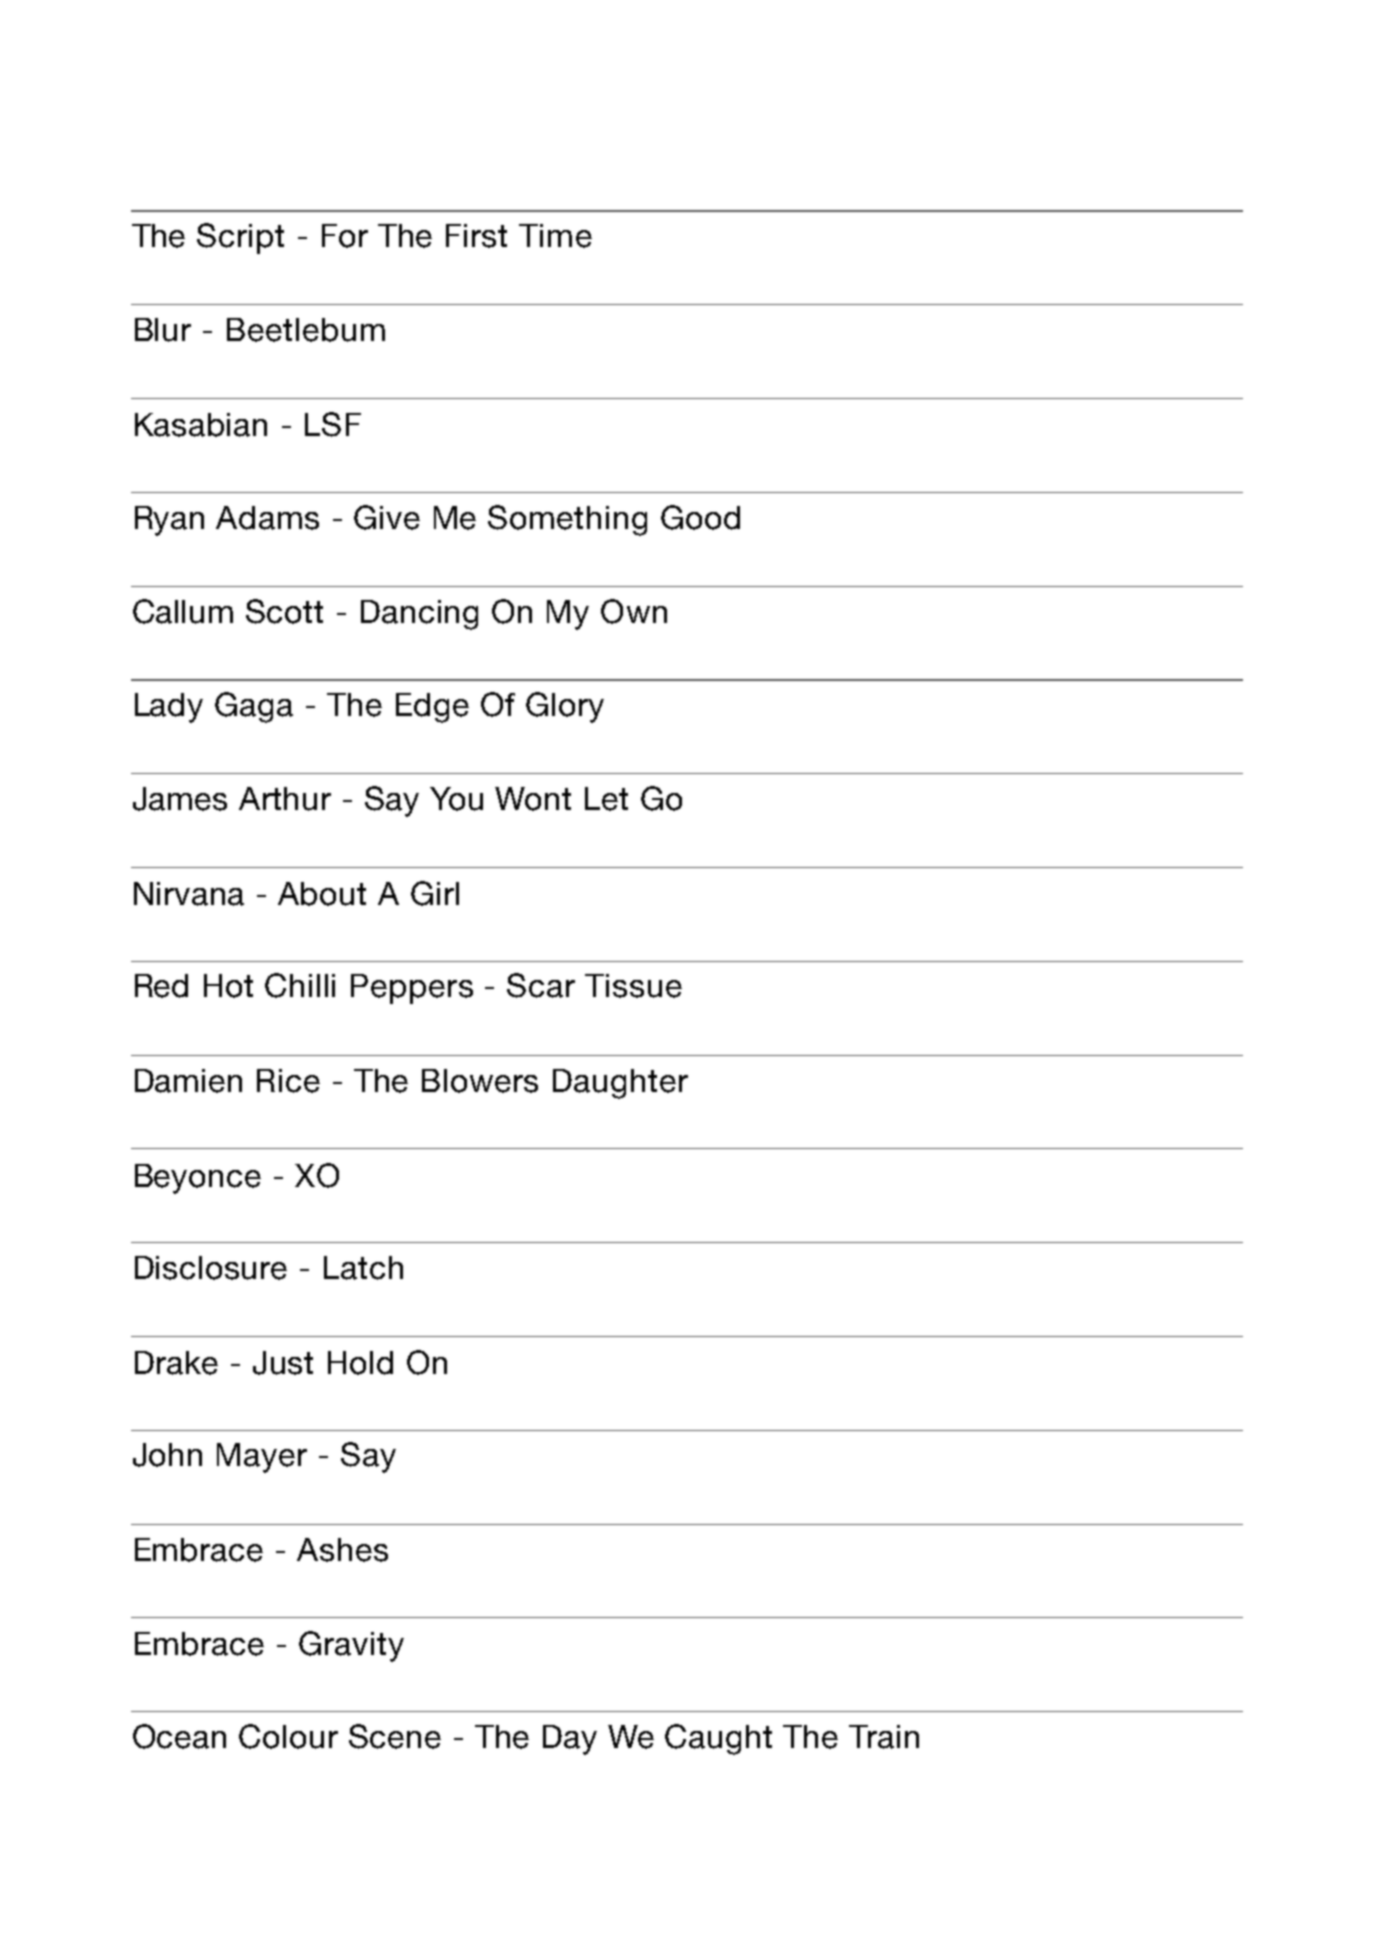  I want to click on Day, so click(570, 1740).
